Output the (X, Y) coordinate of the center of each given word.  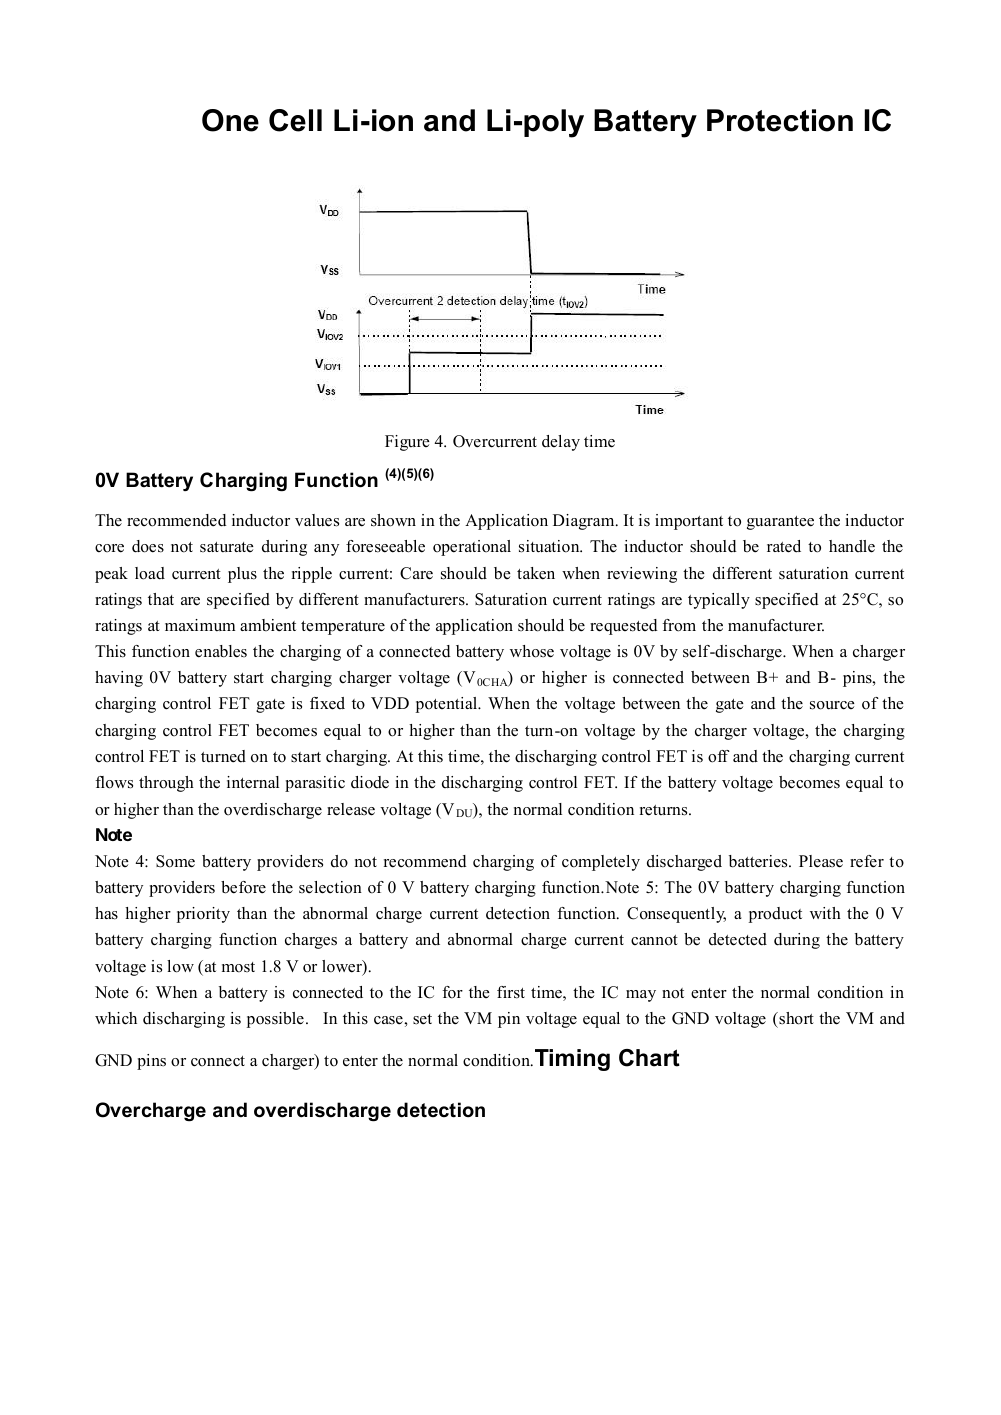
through (166, 784)
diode (370, 782)
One (230, 120)
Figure (407, 443)
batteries (759, 861)
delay (561, 443)
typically (719, 601)
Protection (780, 120)
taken (536, 573)
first (511, 992)
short (795, 1018)
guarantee (780, 523)
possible (275, 1020)
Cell (295, 120)
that (161, 599)
